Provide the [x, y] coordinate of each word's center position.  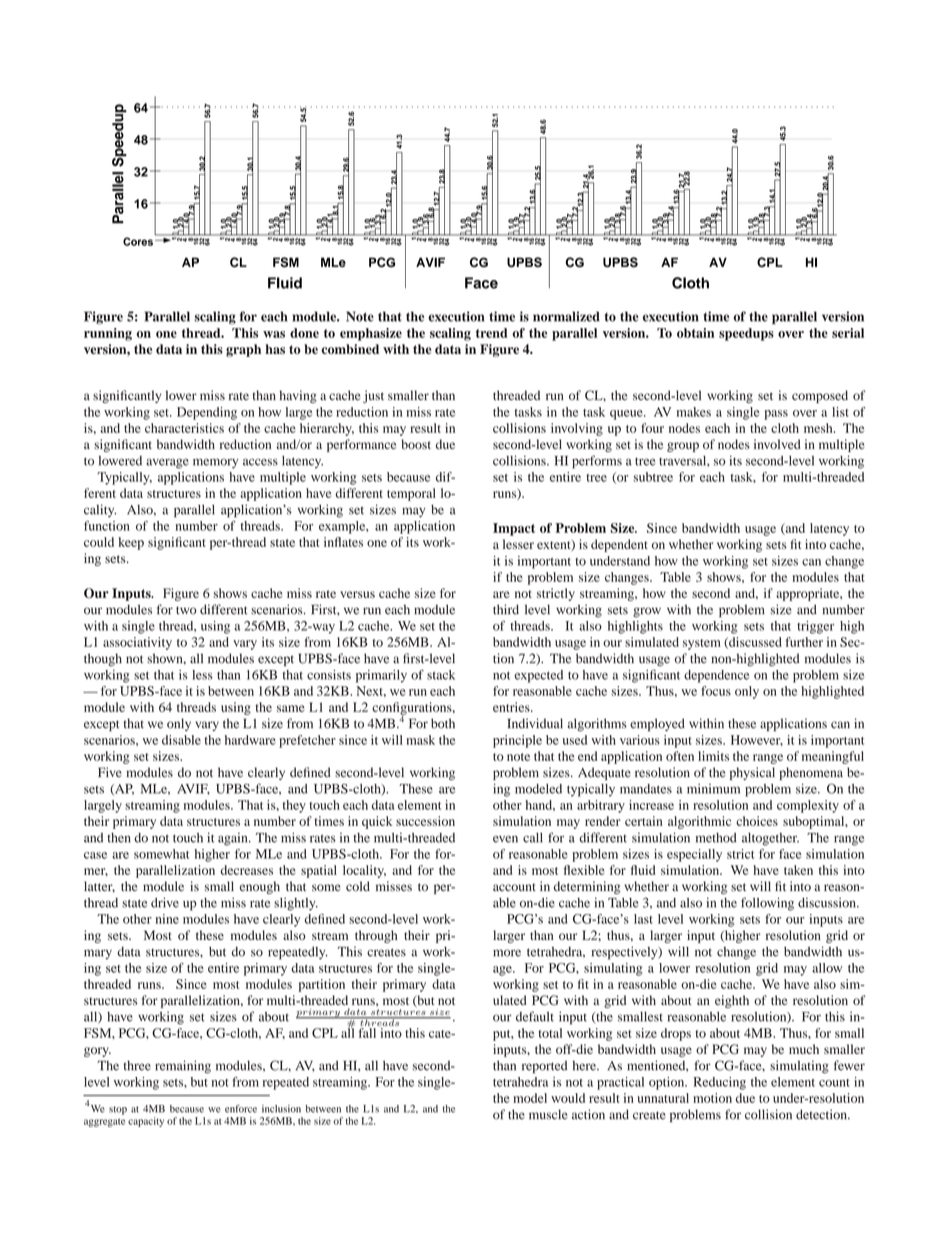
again [234, 839]
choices [757, 821]
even [505, 839]
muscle [548, 1114]
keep [131, 543]
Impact [514, 529]
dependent [619, 545]
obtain [695, 333]
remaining [183, 1067]
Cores [138, 241]
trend [491, 333]
